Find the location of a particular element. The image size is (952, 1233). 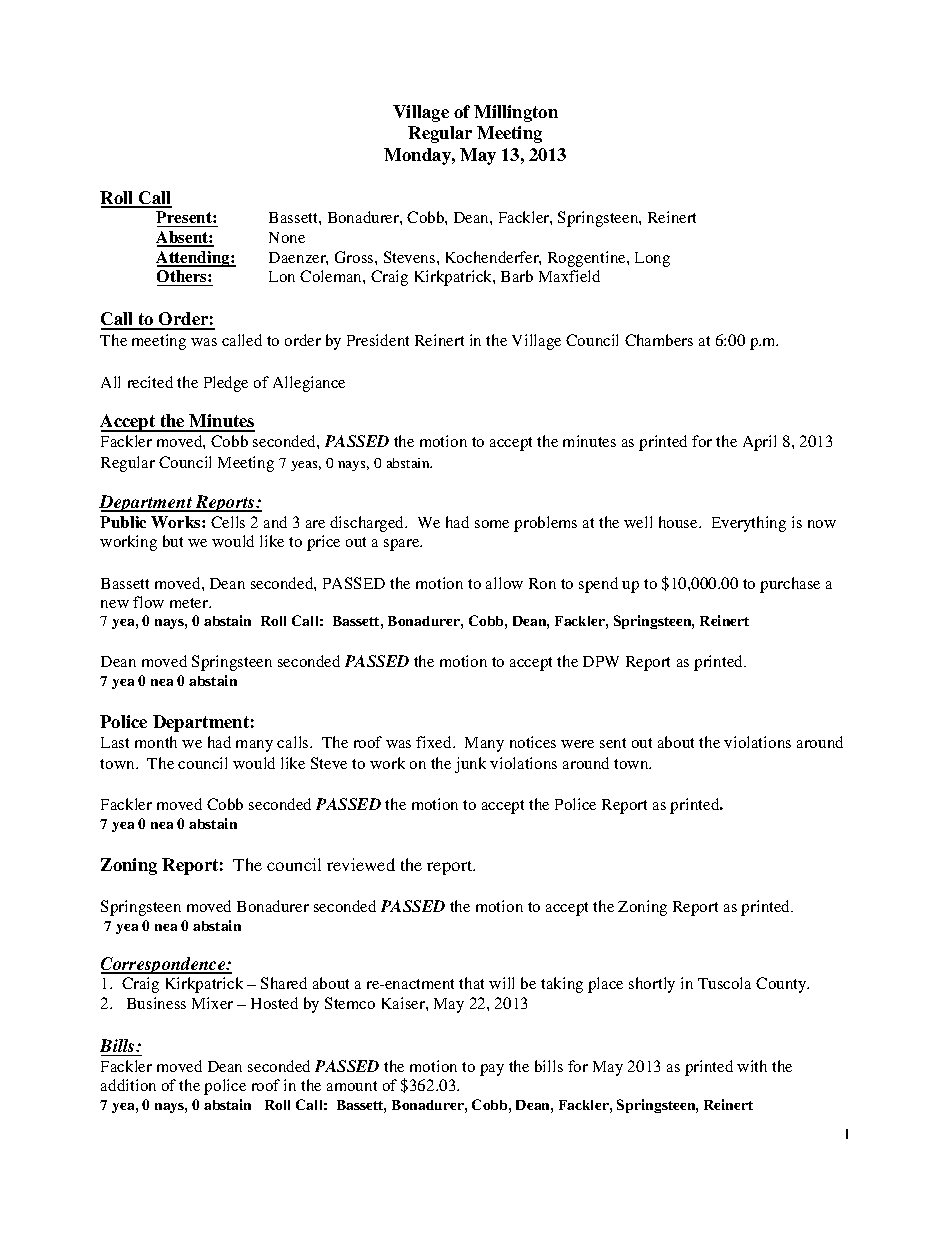

Mixer is located at coordinates (212, 1003).
